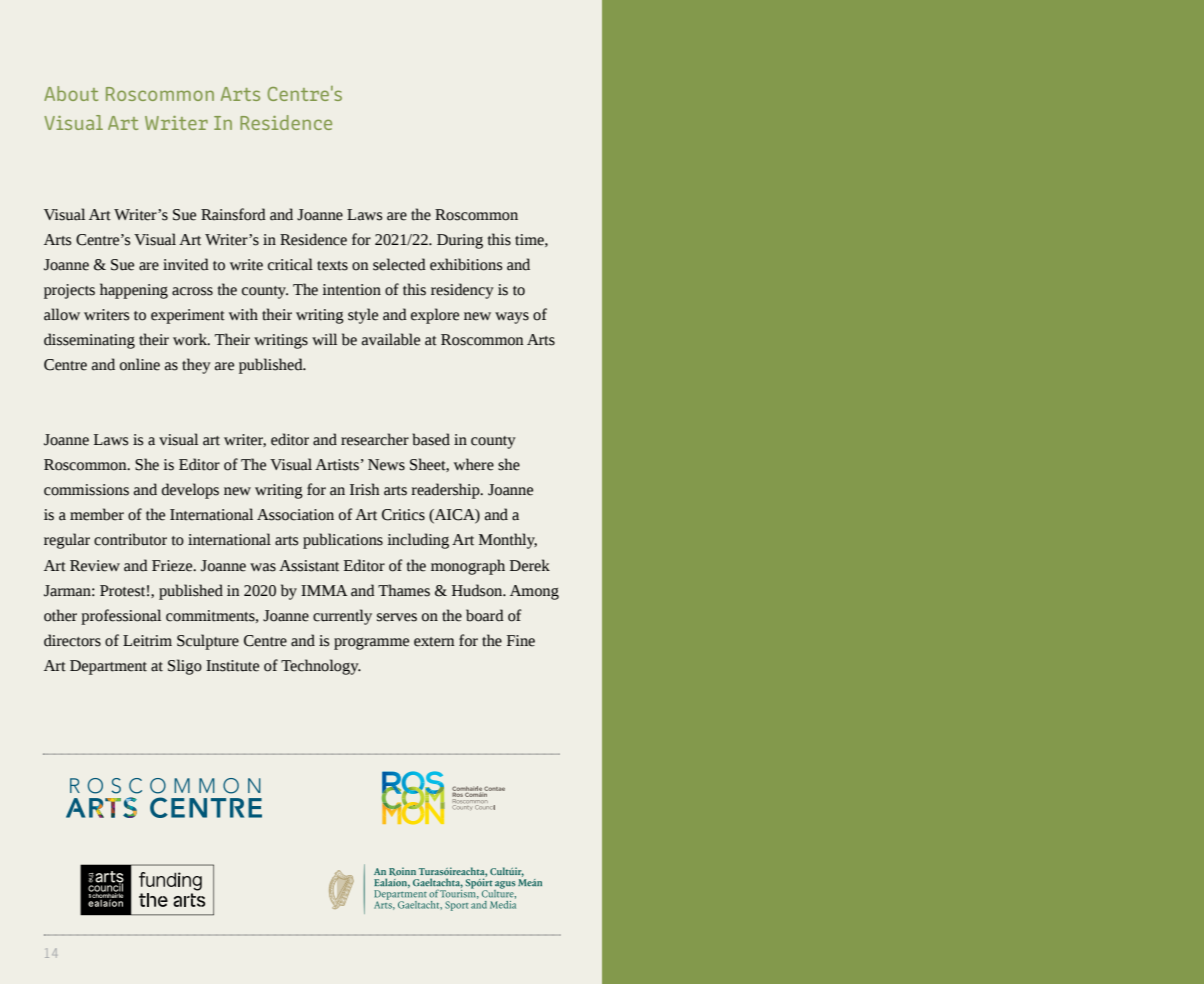  What do you see at coordinates (434, 642) in the screenshot?
I see `extern` at bounding box center [434, 642].
